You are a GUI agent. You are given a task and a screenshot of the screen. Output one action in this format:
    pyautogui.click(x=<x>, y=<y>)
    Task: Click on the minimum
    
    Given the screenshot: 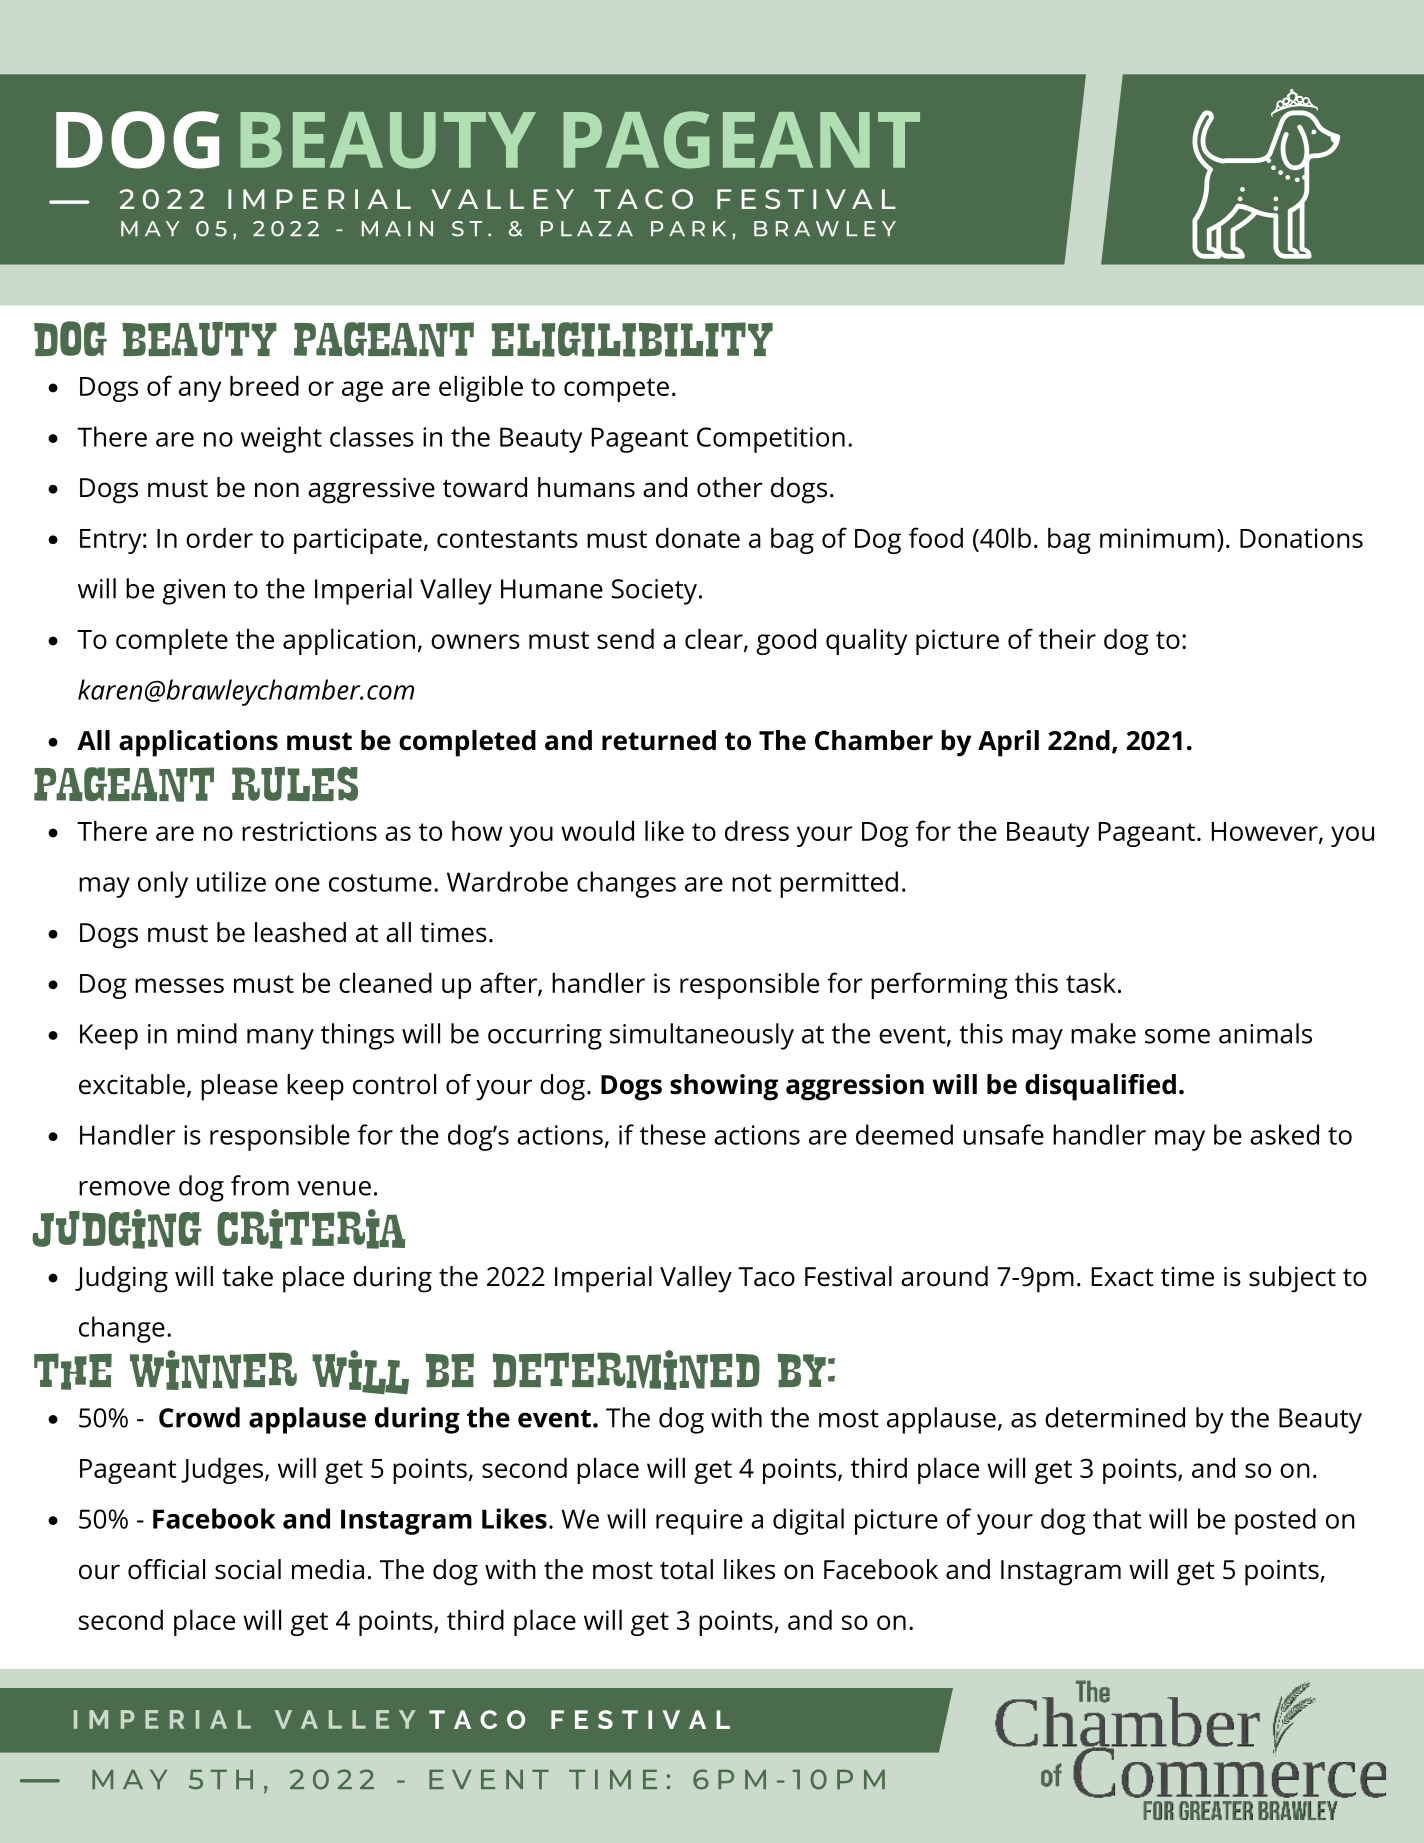 What is the action you would take?
    pyautogui.click(x=1157, y=538)
